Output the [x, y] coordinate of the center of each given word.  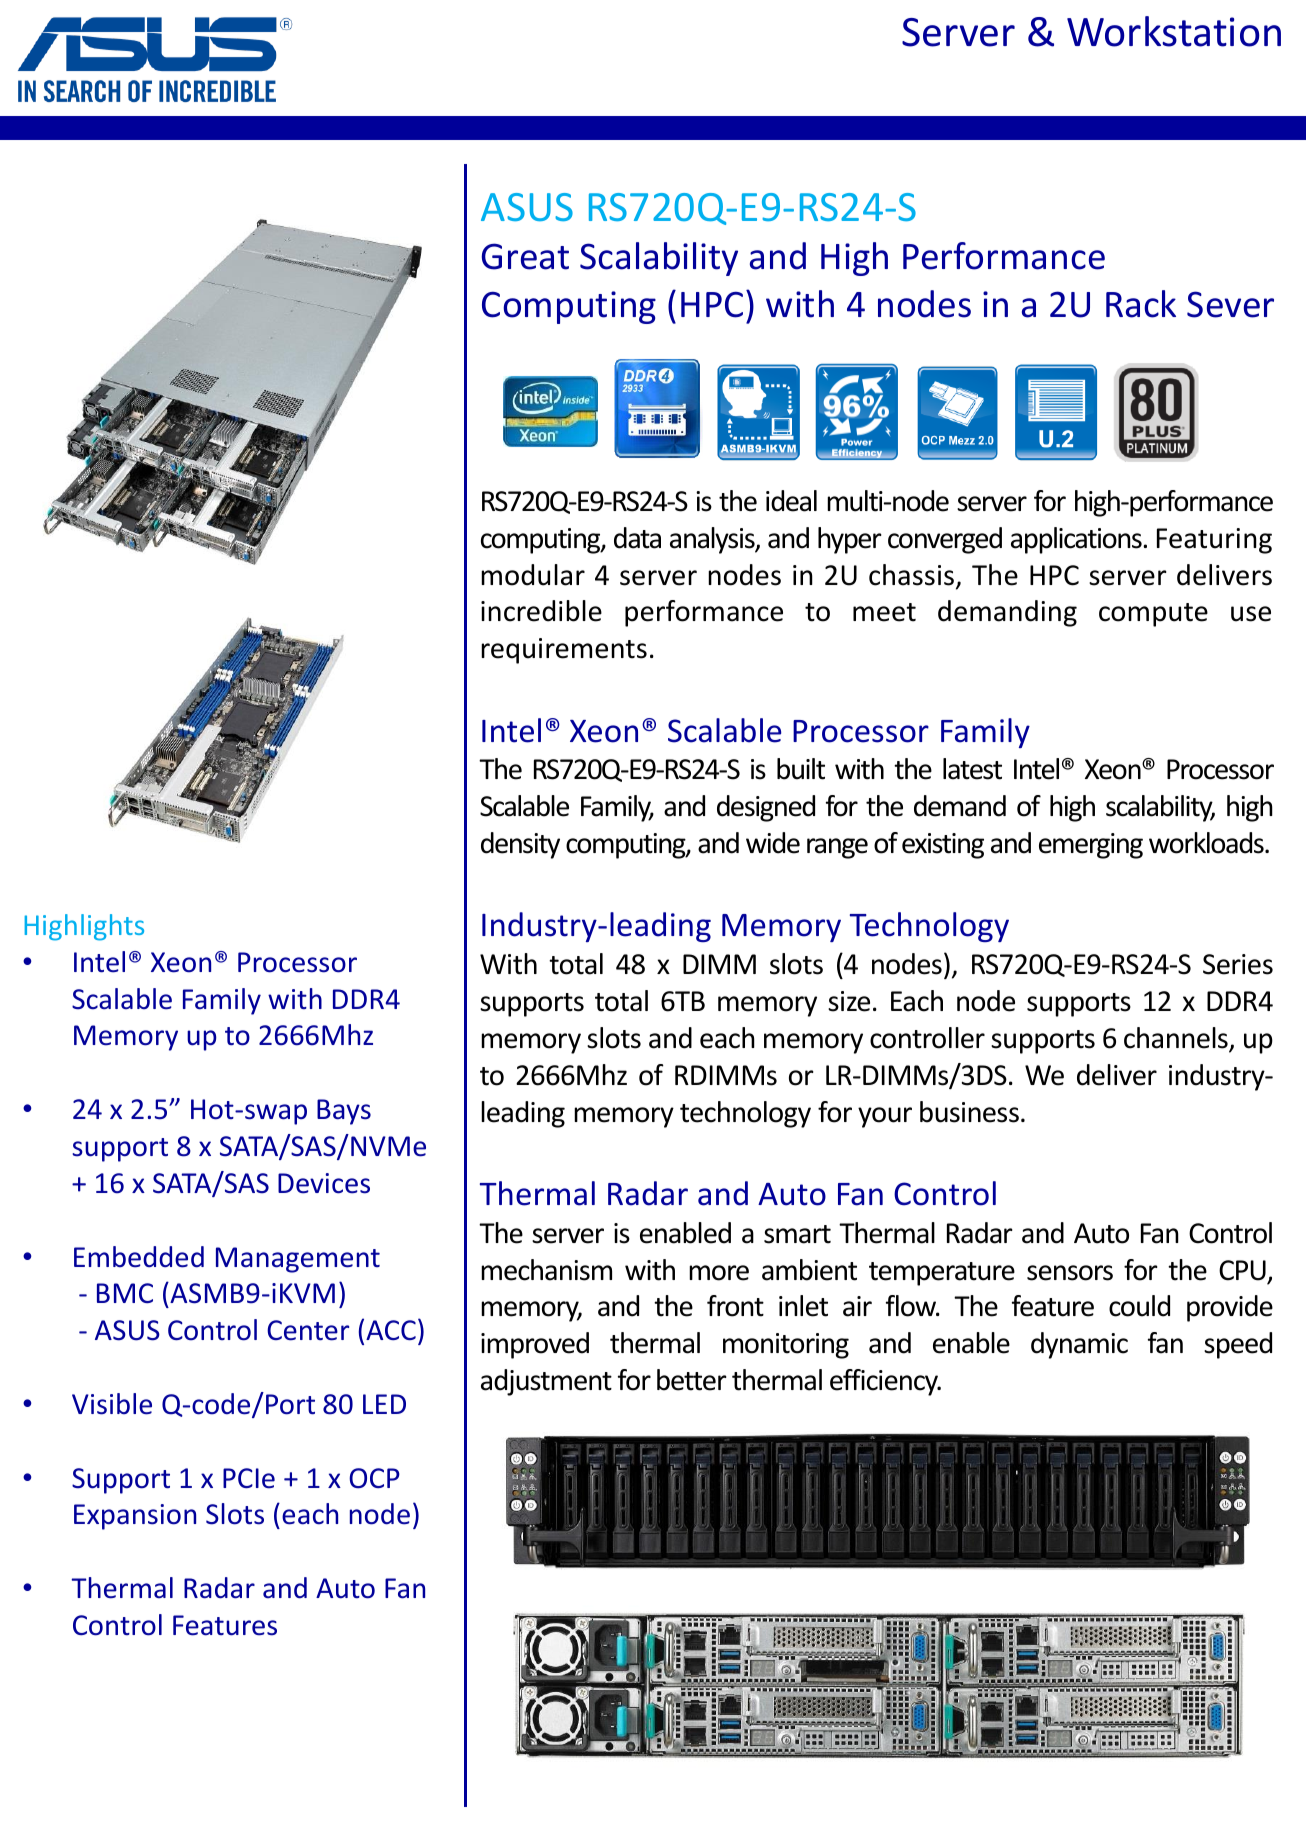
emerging [1091, 846]
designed [766, 808]
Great [525, 256]
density [520, 845]
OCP [374, 1478]
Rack [1141, 304]
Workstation [1174, 31]
